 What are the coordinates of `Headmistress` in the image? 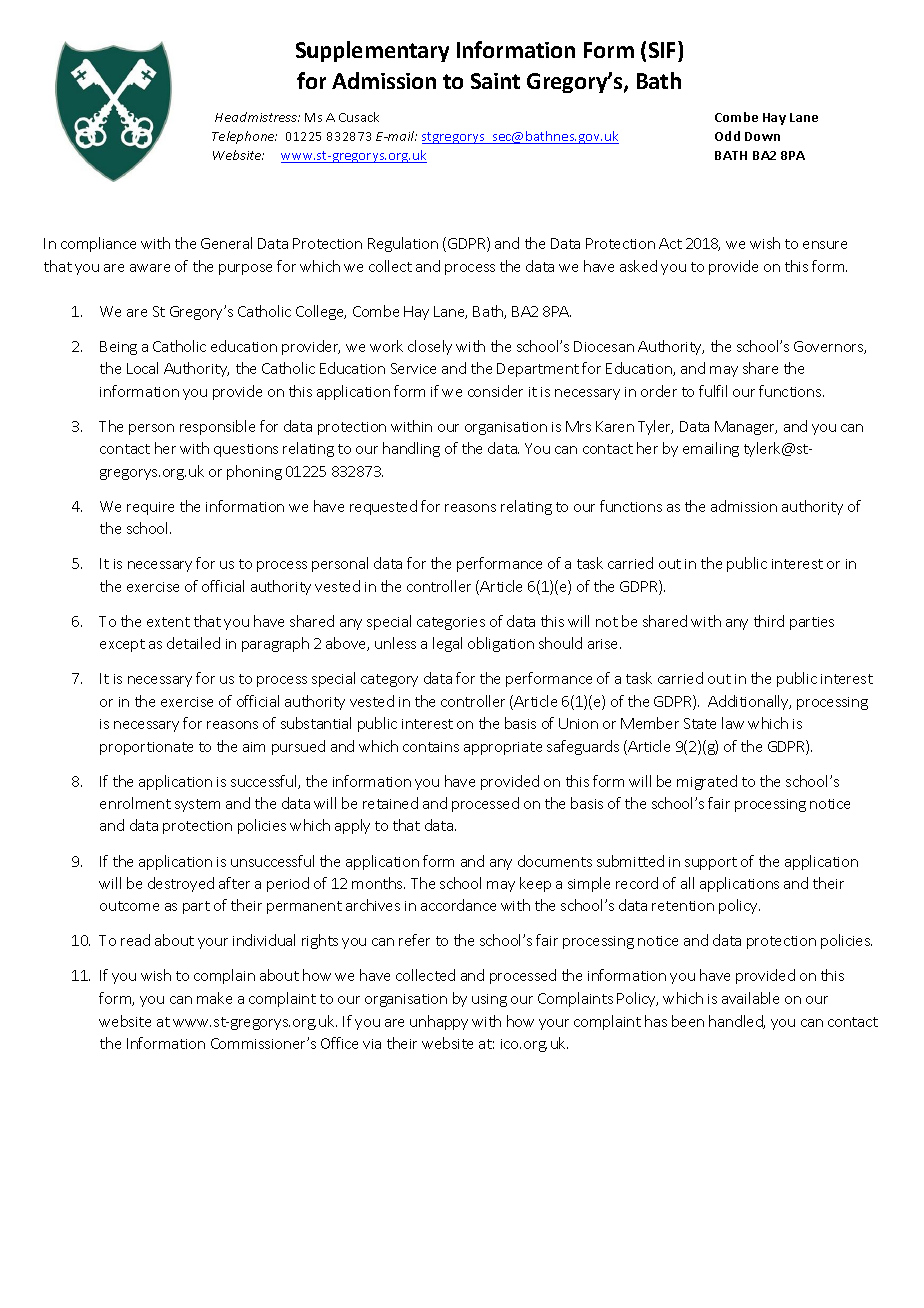 It's located at (257, 117).
